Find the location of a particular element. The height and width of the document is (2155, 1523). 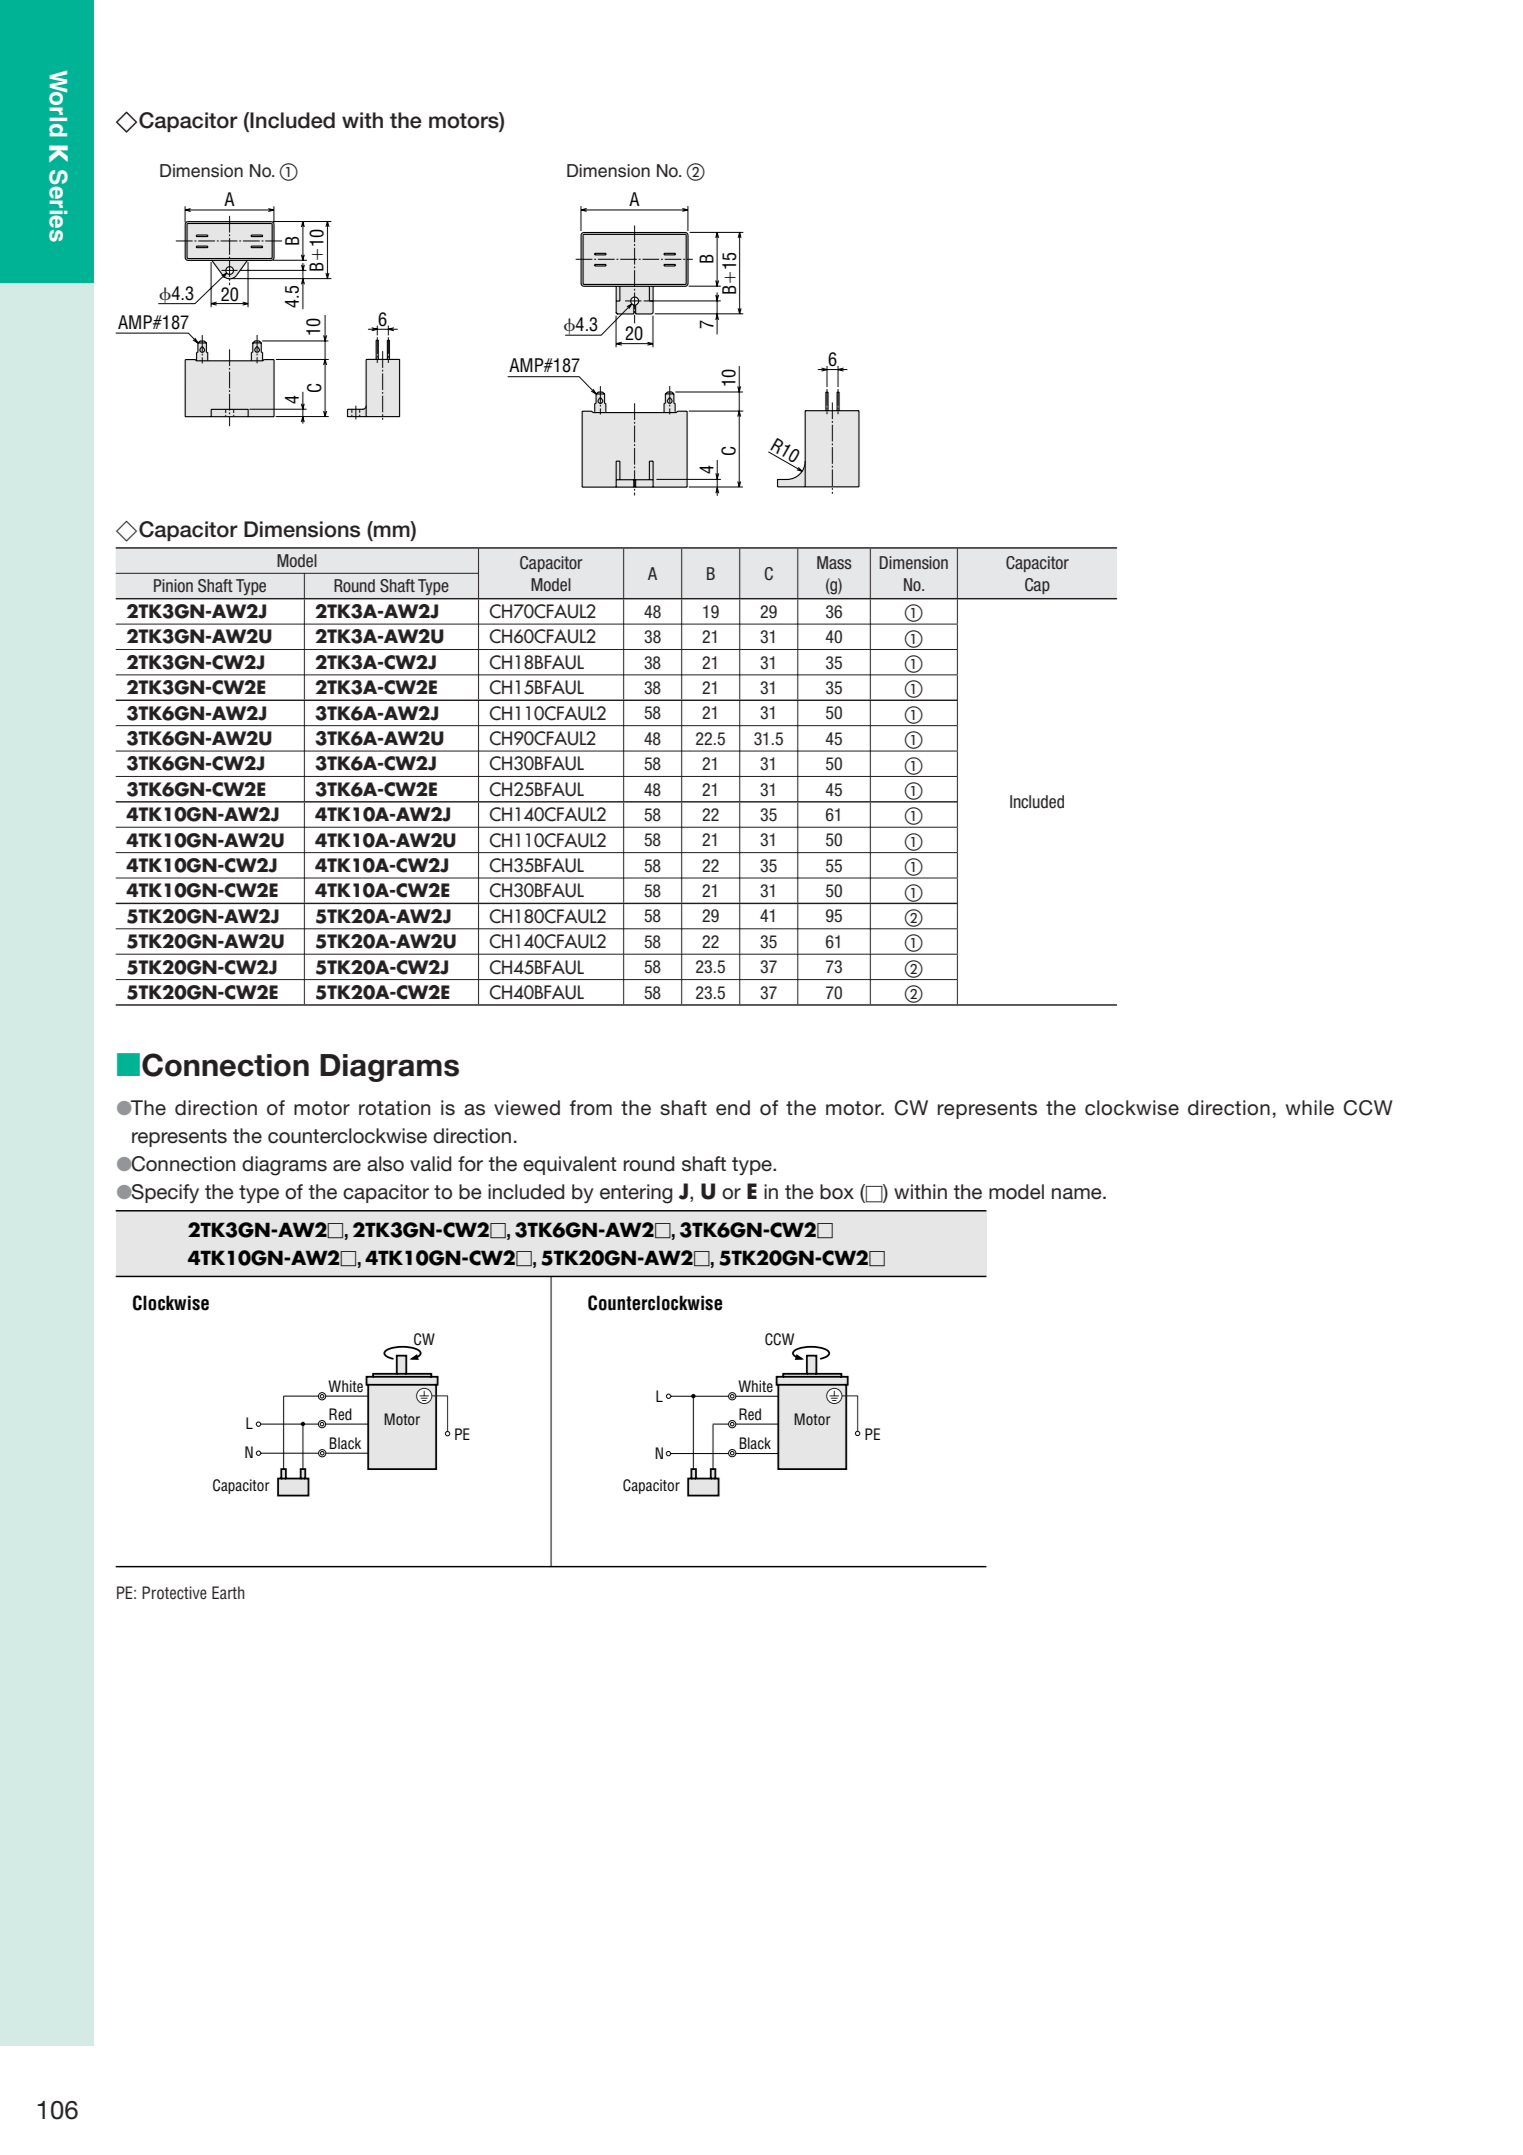

Pinion is located at coordinates (173, 585).
